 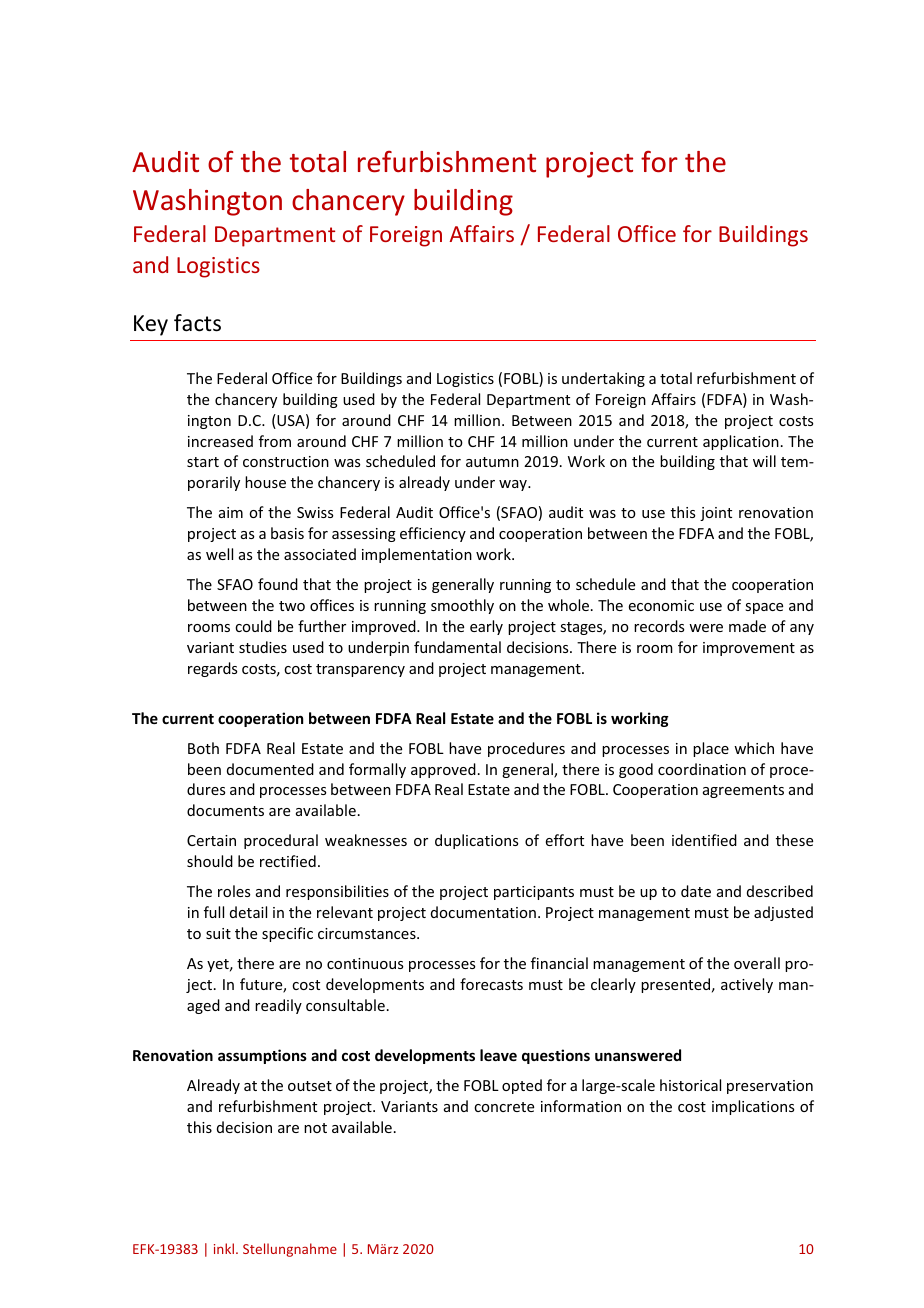 What do you see at coordinates (504, 1107) in the screenshot?
I see `concrete` at bounding box center [504, 1107].
